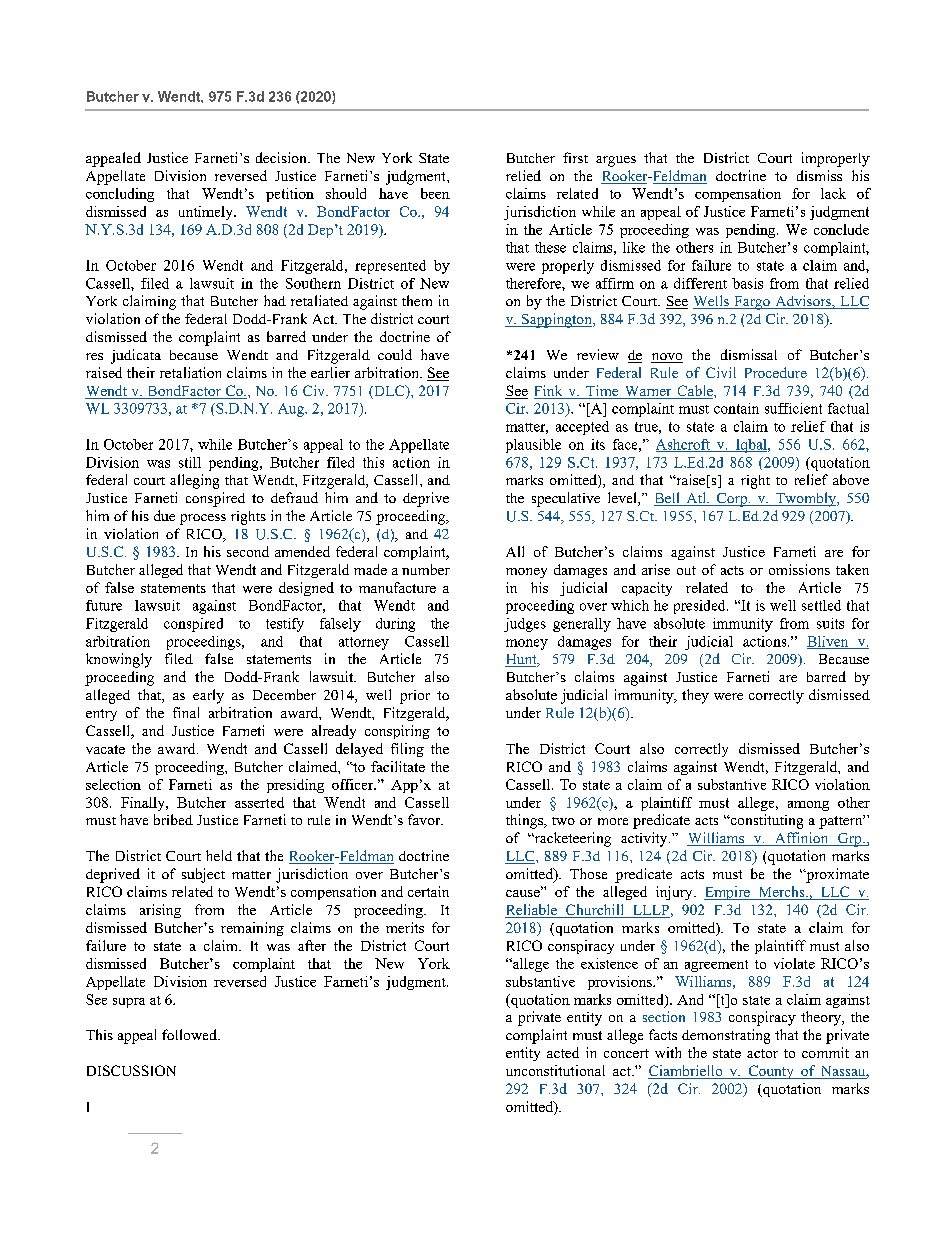  Describe the element at coordinates (190, 1034) in the page. I see `followed` at that location.
